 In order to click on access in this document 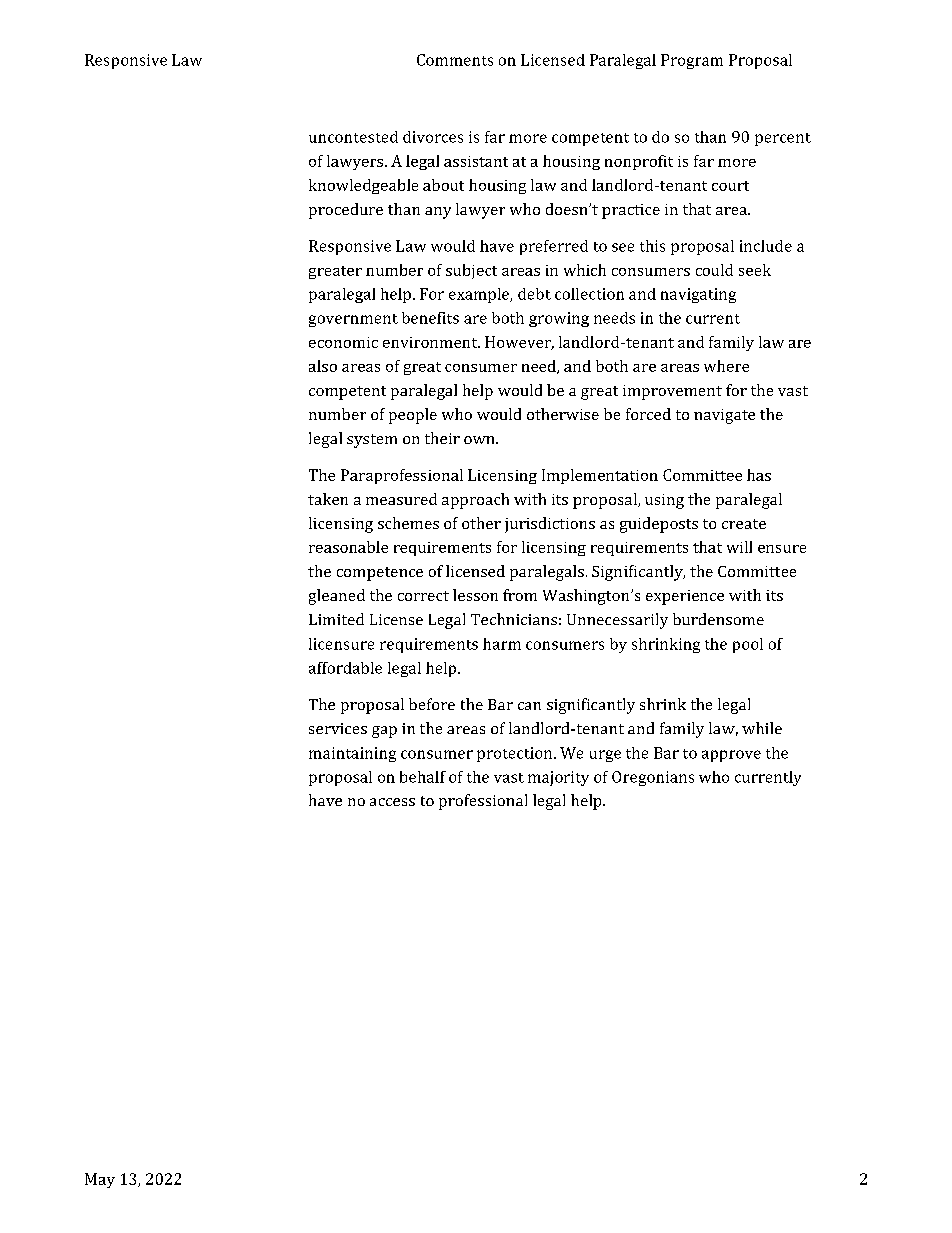, I will do `click(392, 802)`.
